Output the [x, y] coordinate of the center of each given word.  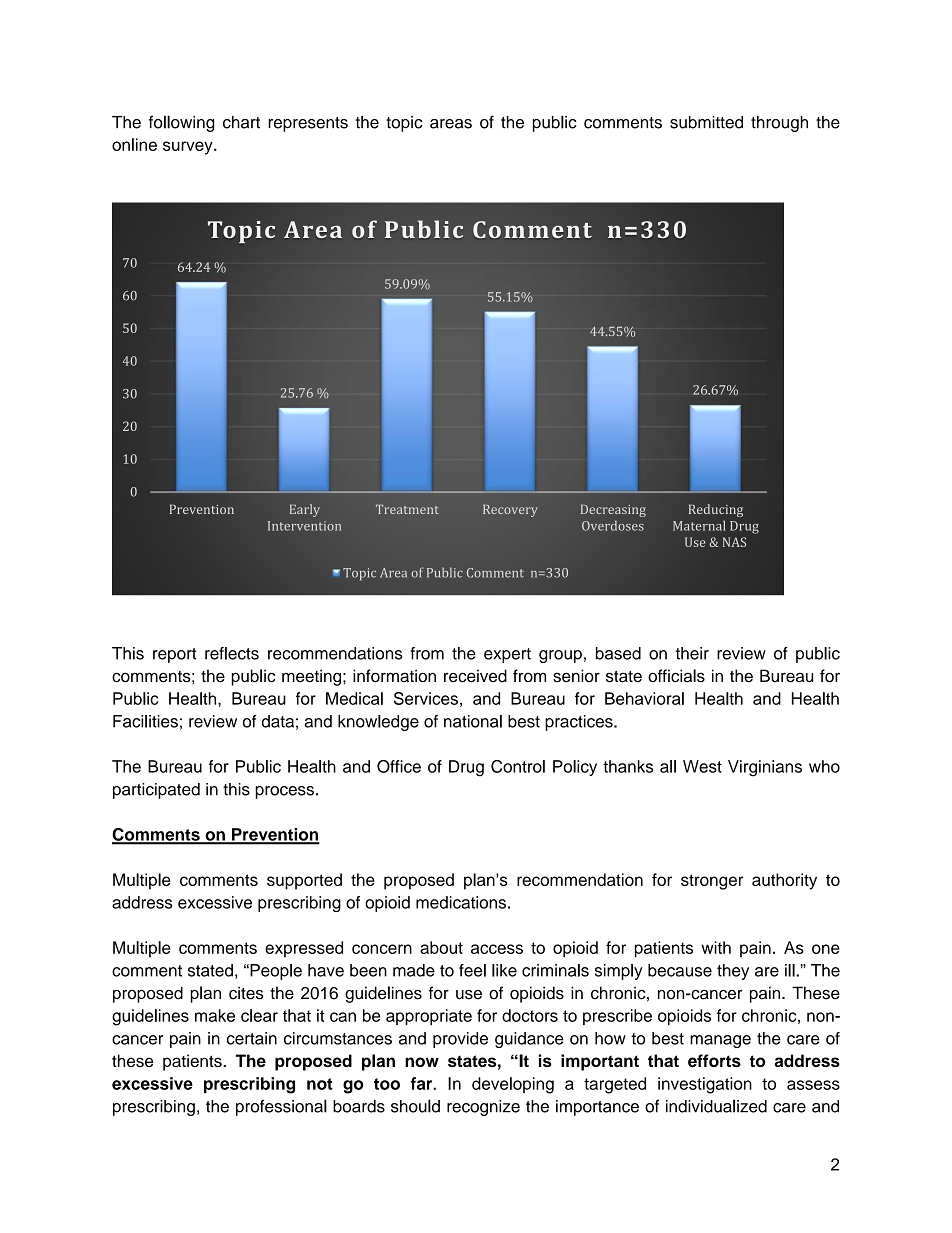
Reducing [716, 510]
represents [308, 124]
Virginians [765, 768]
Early [305, 510]
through [779, 124]
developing [513, 1085]
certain [252, 1038]
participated [156, 791]
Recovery [510, 511]
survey [189, 148]
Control [518, 766]
